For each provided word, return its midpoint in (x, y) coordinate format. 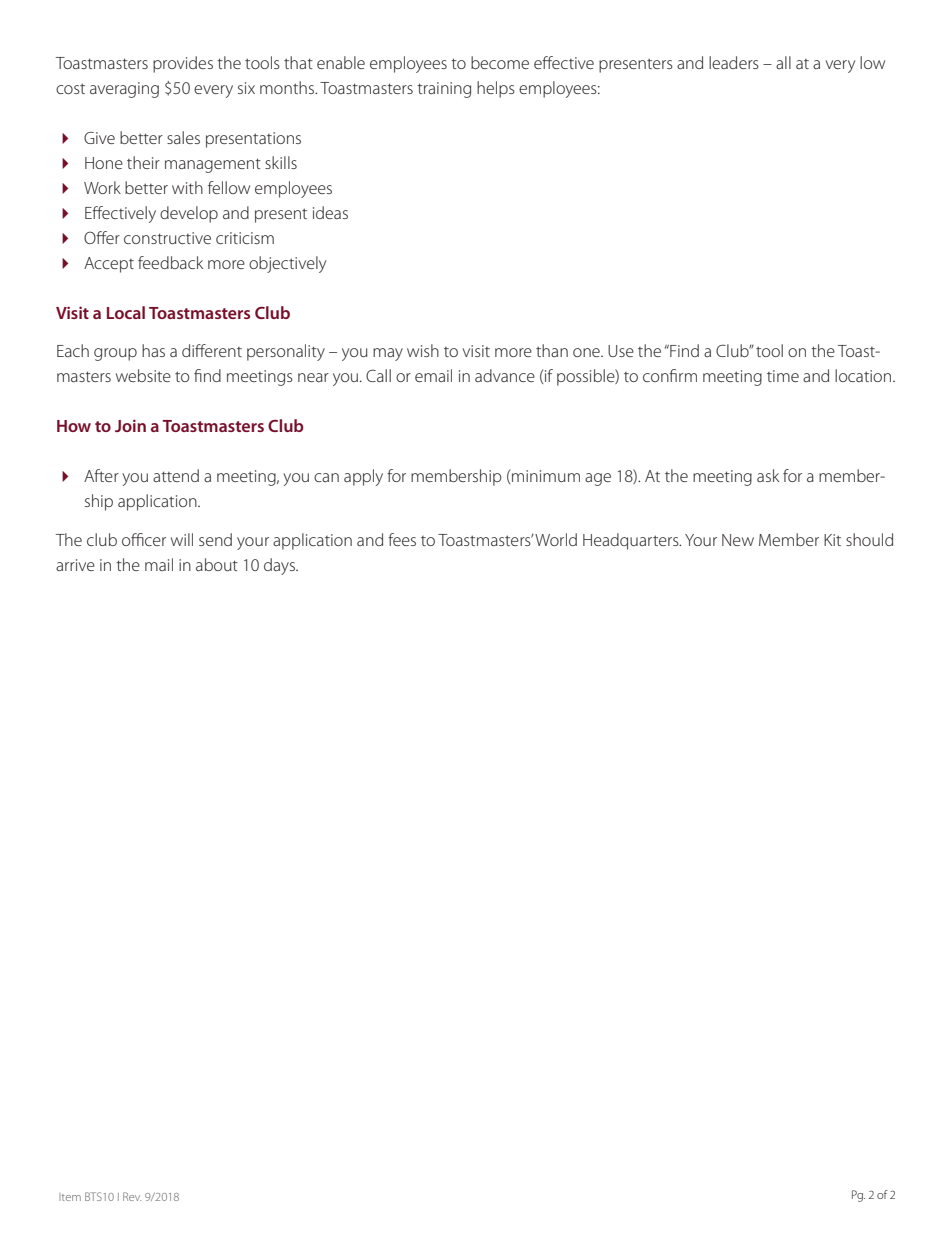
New (738, 540)
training (444, 90)
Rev (132, 1196)
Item (70, 1197)
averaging (124, 90)
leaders (734, 62)
